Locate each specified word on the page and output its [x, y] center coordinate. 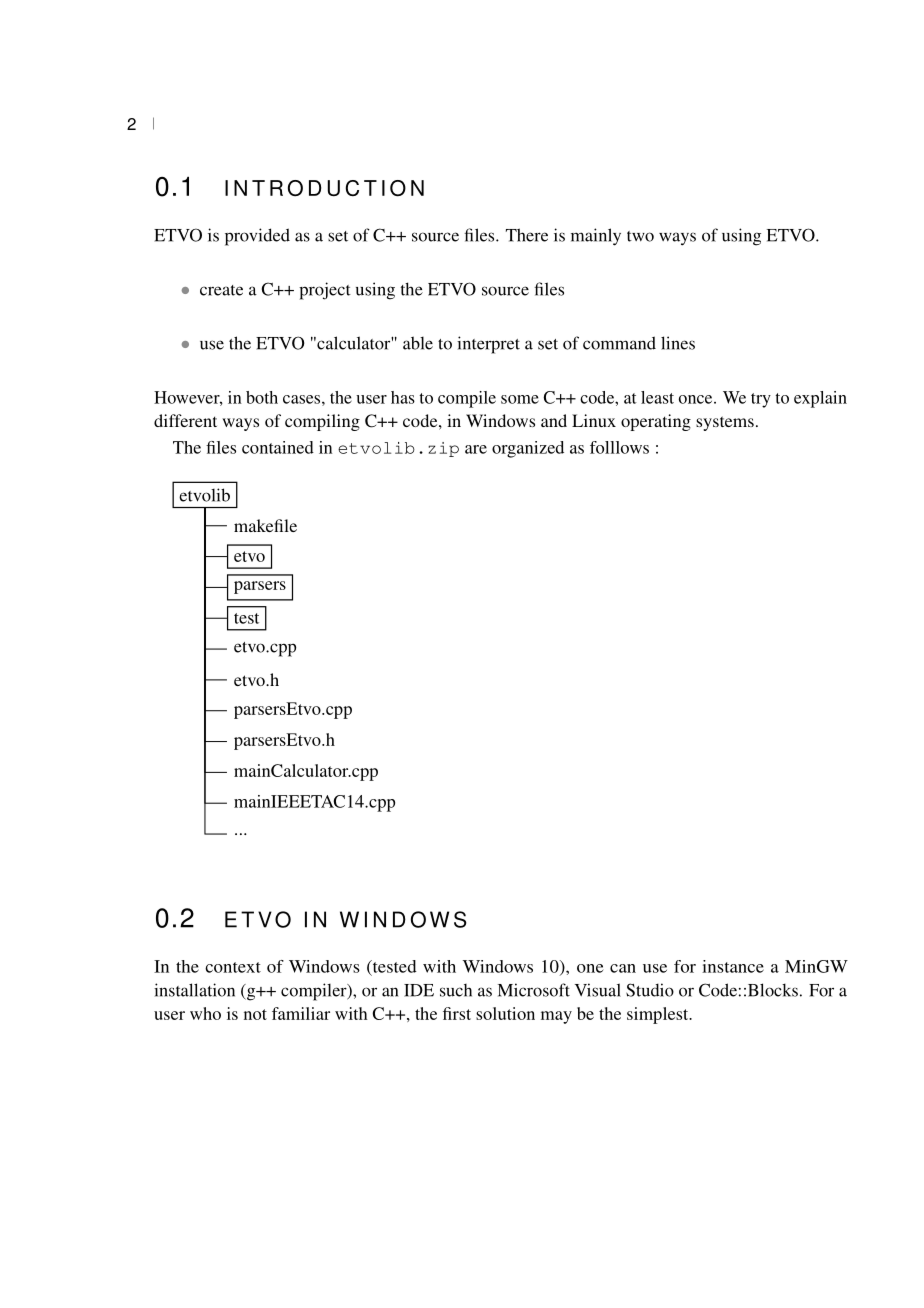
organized [528, 449]
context [233, 967]
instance [733, 966]
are [476, 449]
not [255, 1014]
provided [257, 237]
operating [656, 422]
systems [725, 423]
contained [278, 447]
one [590, 968]
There [527, 235]
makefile [265, 525]
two [640, 236]
